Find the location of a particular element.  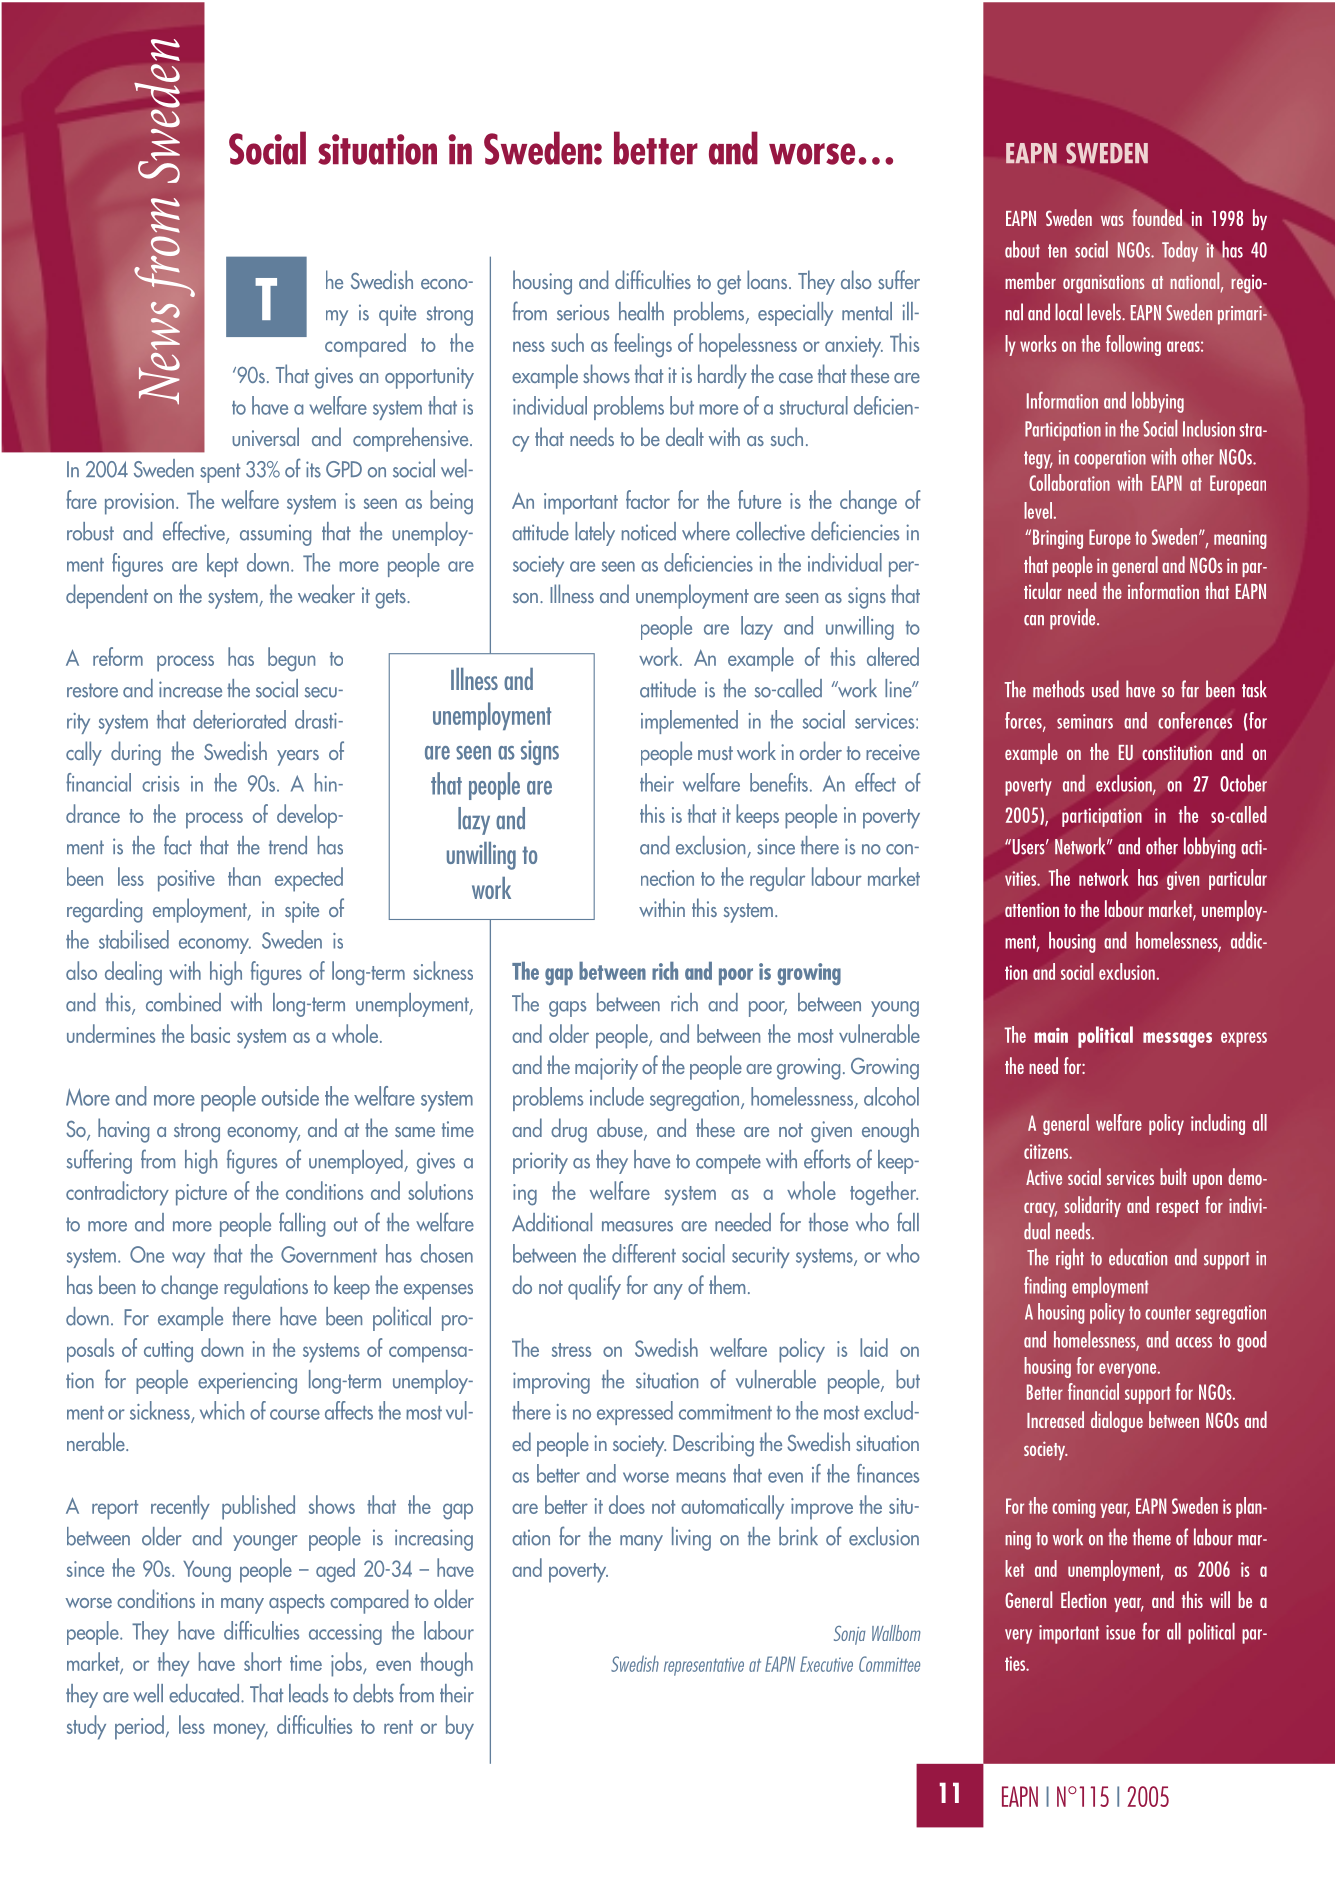

qualify is located at coordinates (594, 1287).
